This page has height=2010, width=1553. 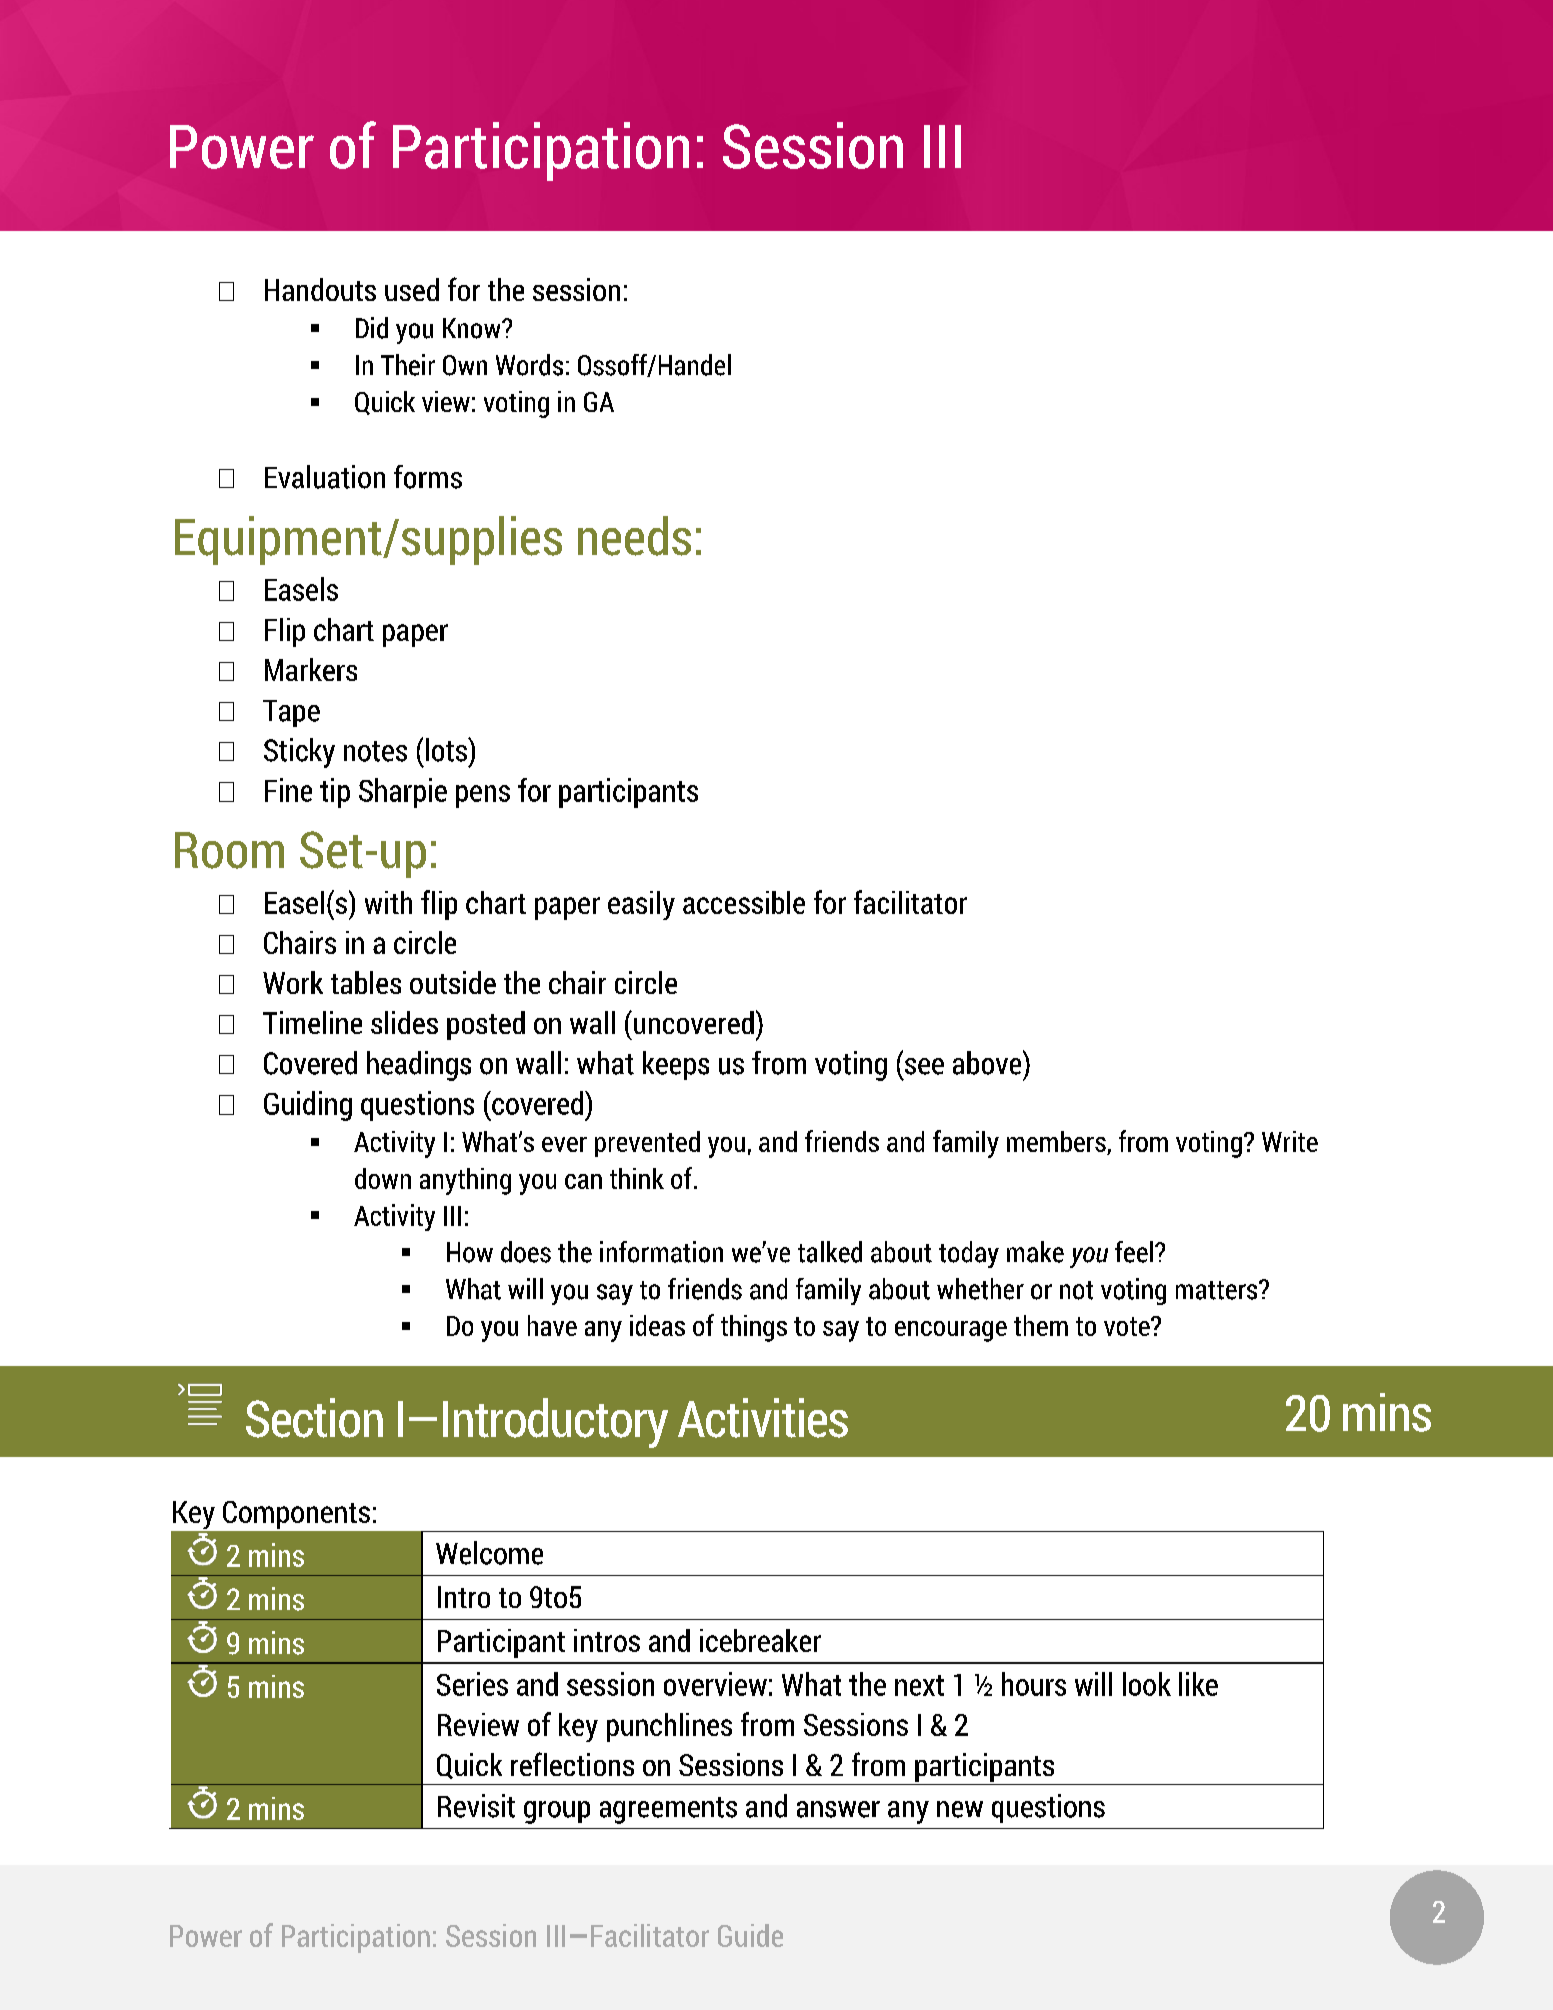 I want to click on accessible, so click(x=744, y=902).
